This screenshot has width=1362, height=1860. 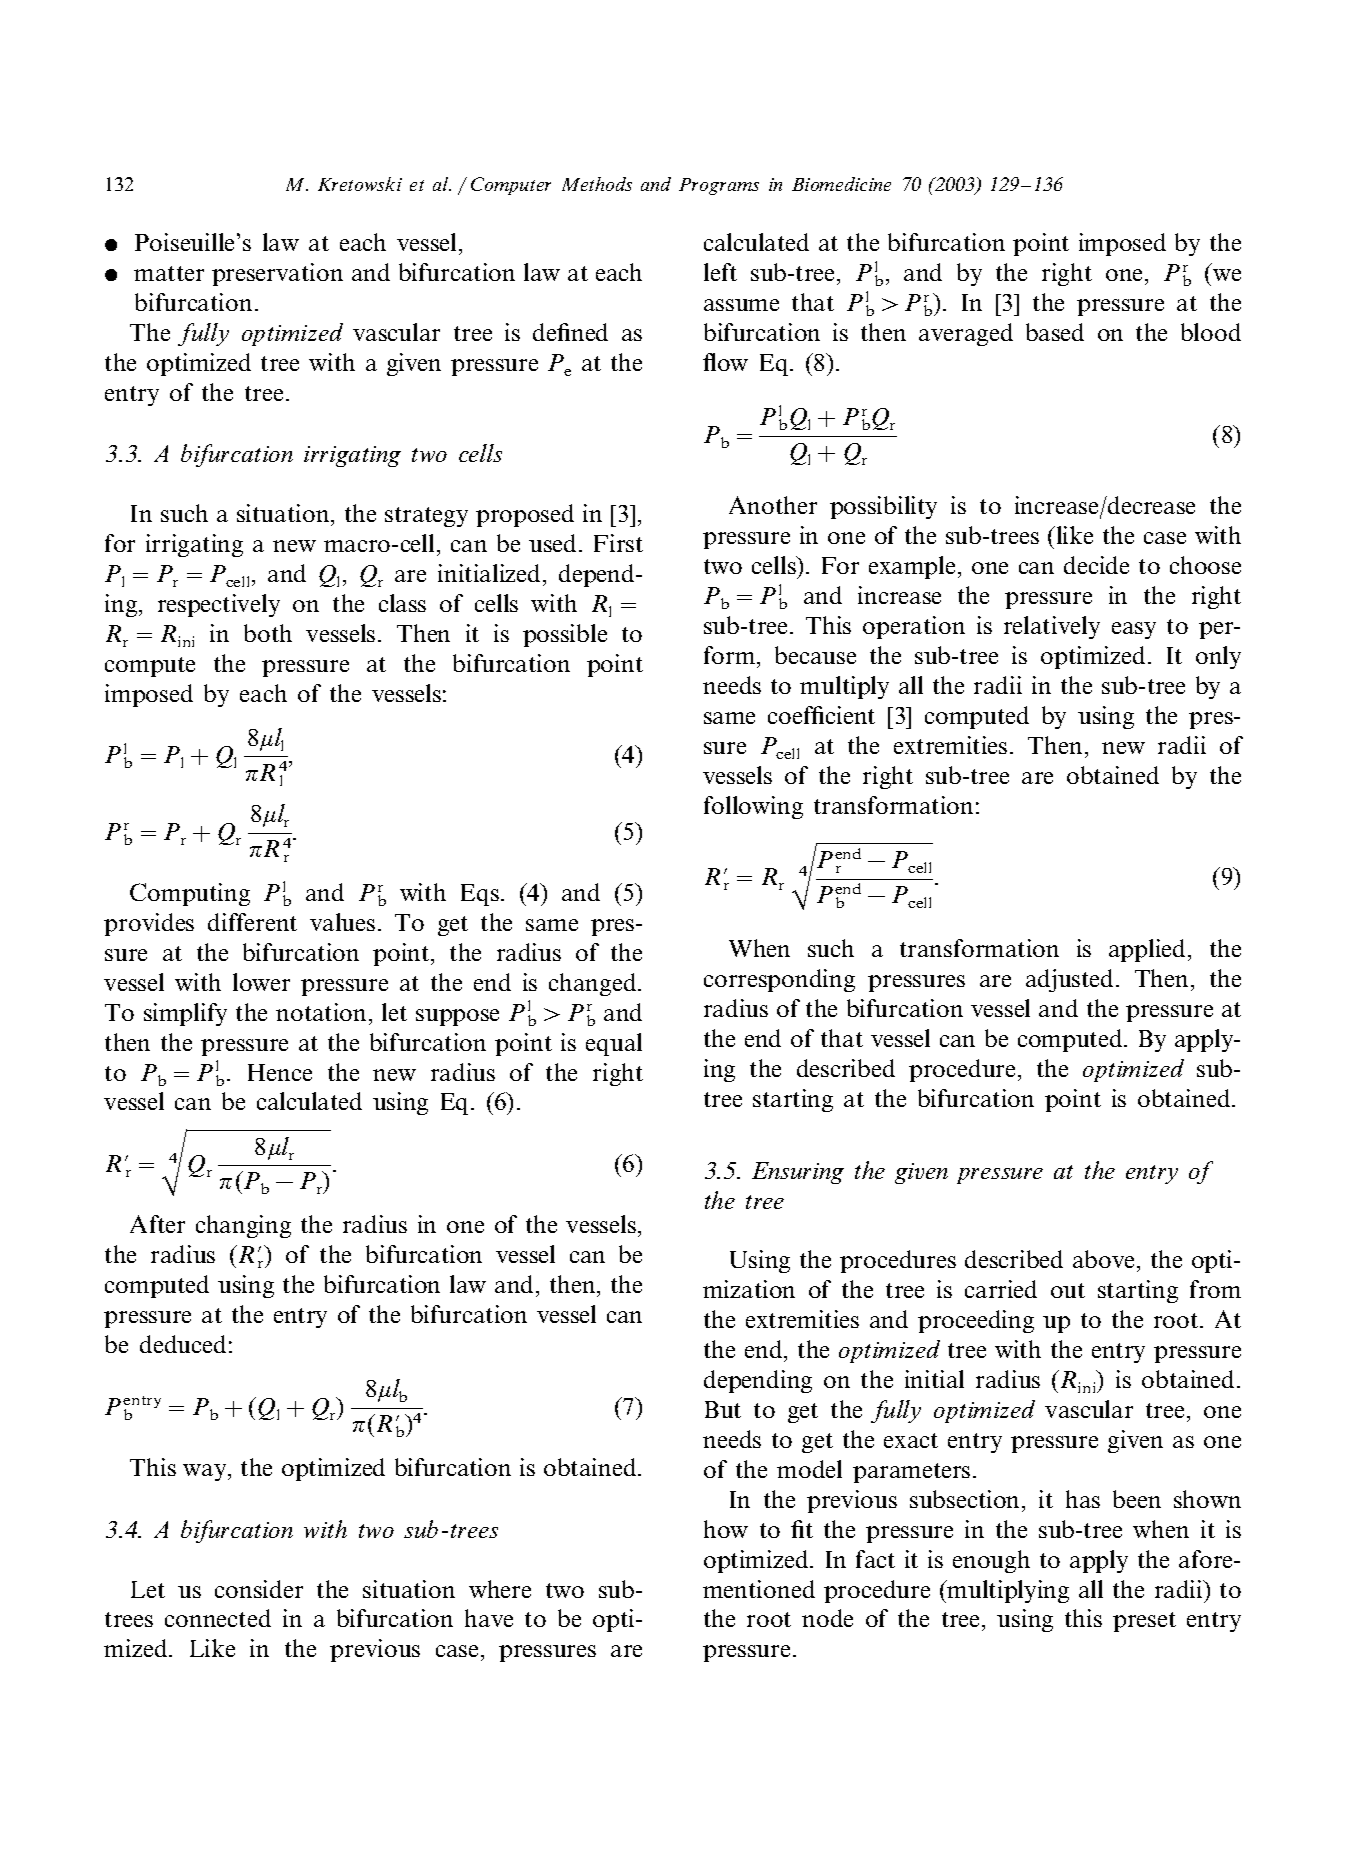 What do you see at coordinates (183, 1344) in the screenshot?
I see `deduced` at bounding box center [183, 1344].
